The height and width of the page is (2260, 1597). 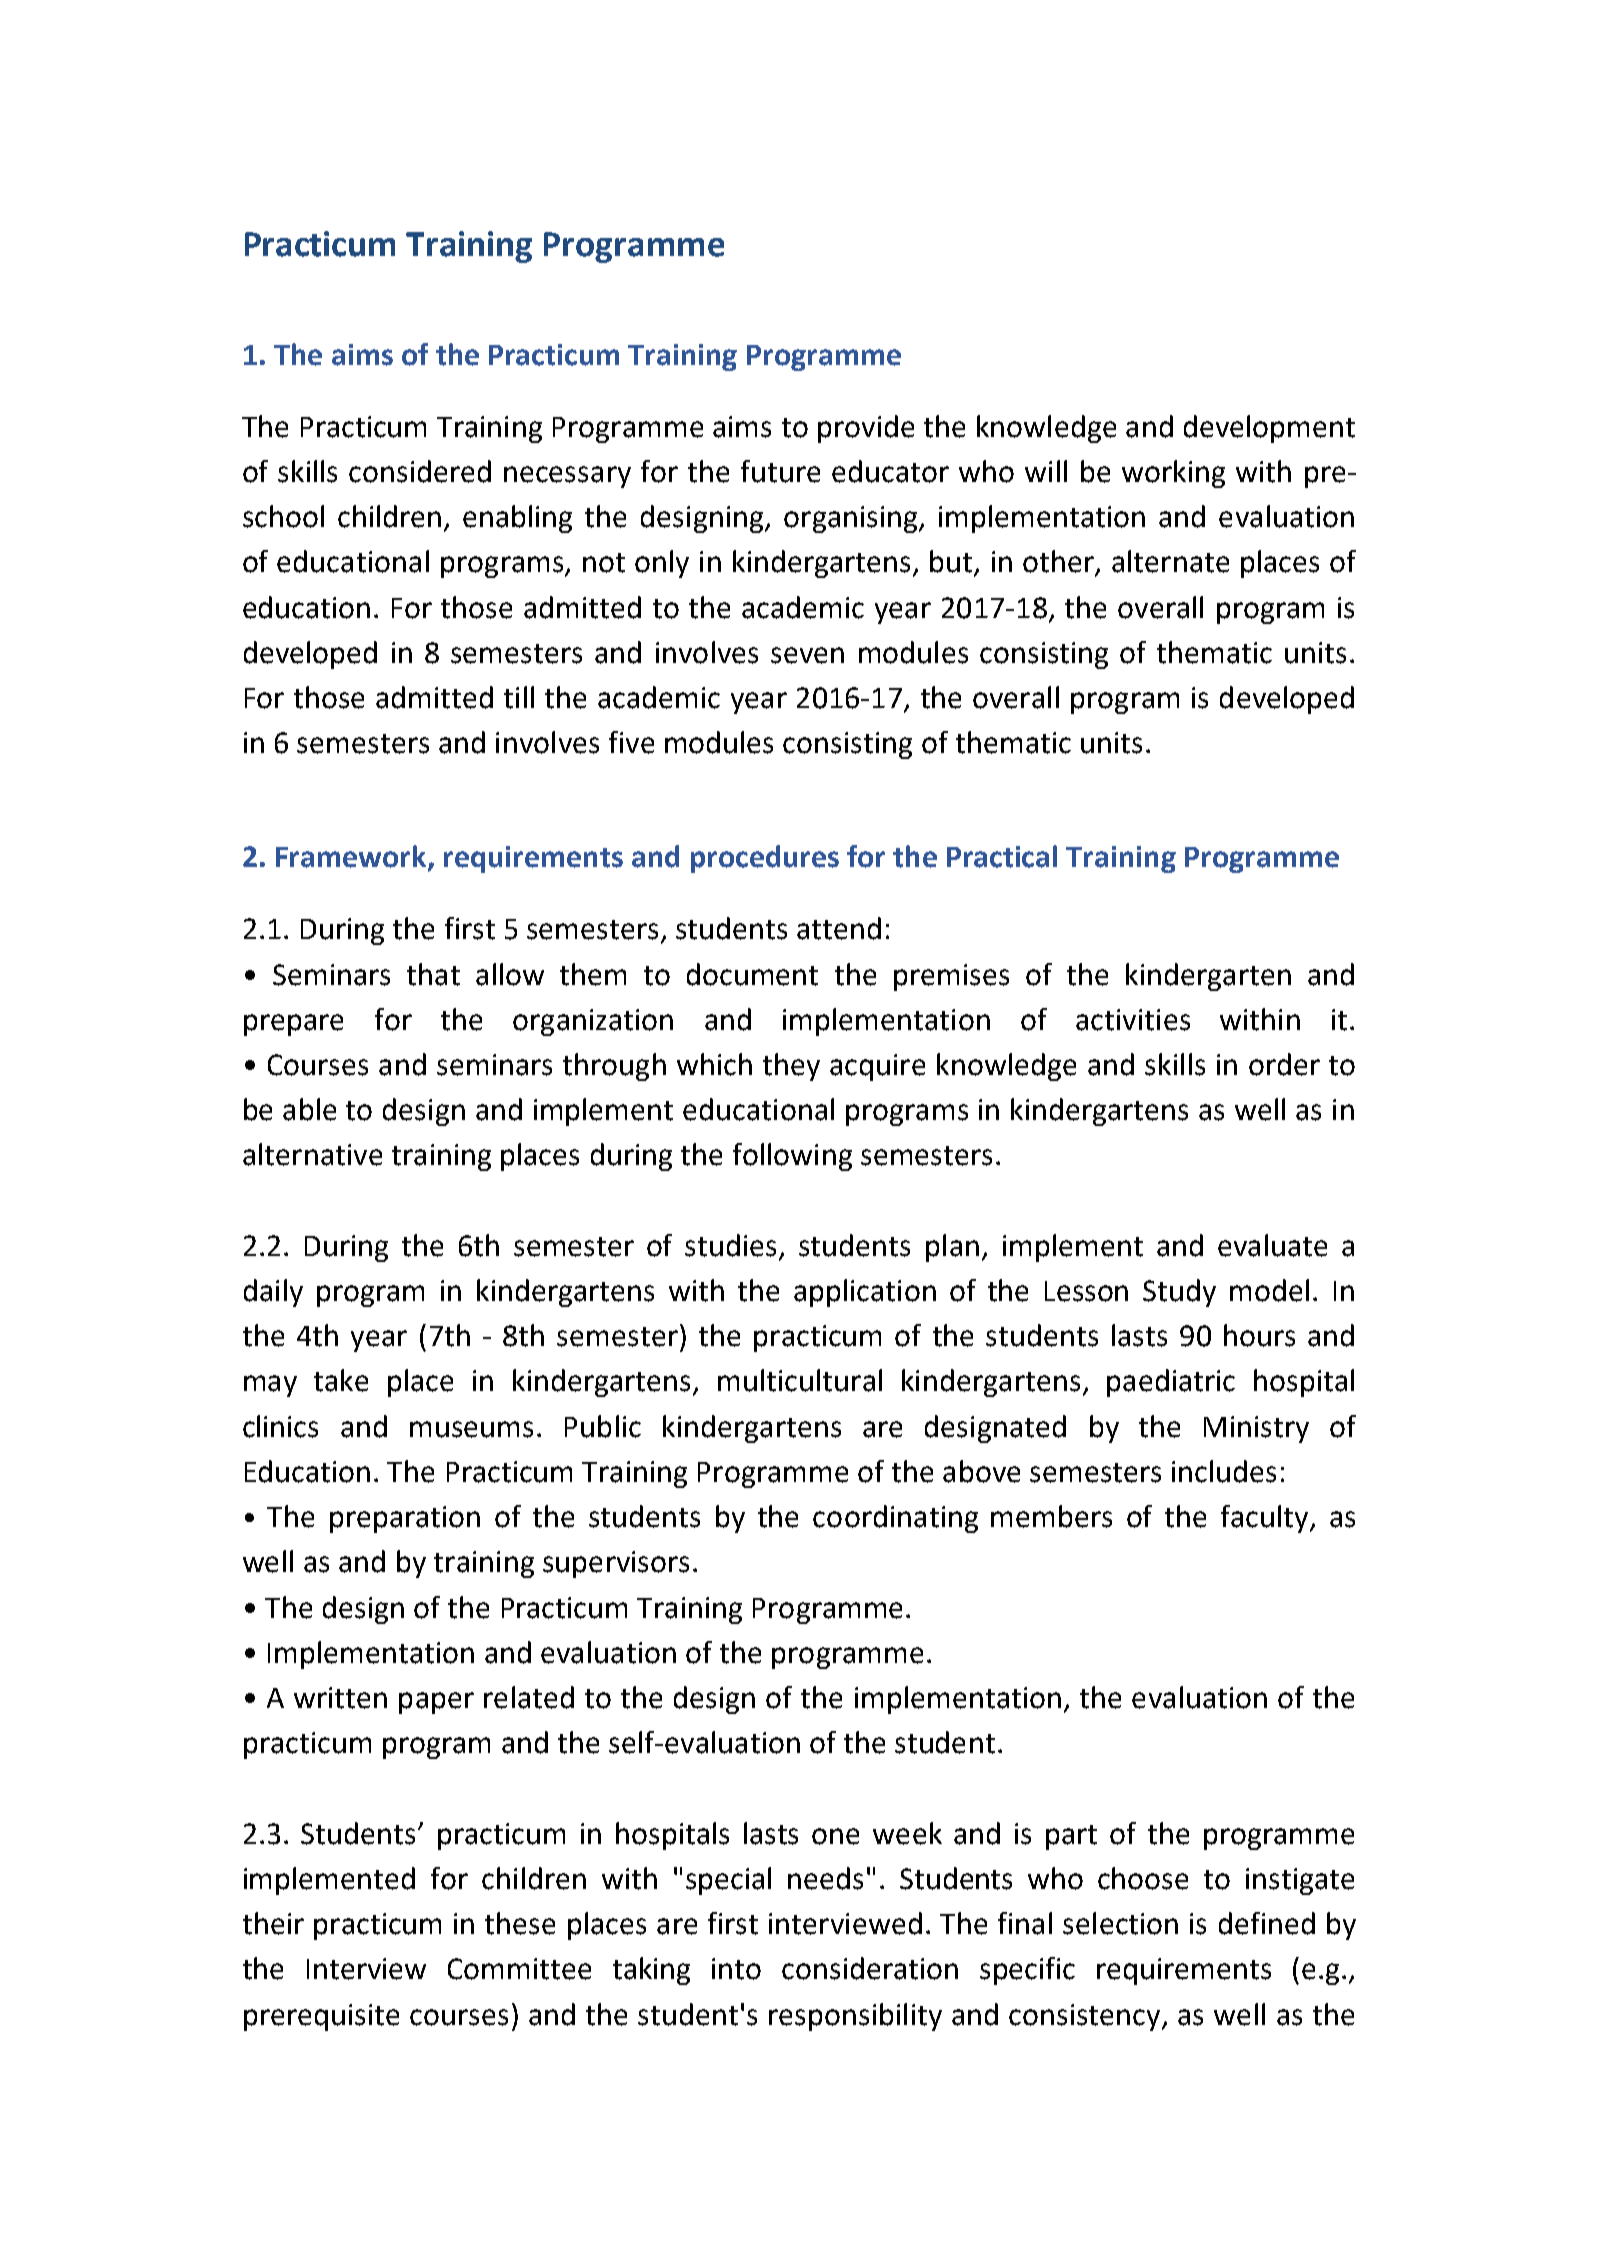 I want to click on working, so click(x=1173, y=474).
